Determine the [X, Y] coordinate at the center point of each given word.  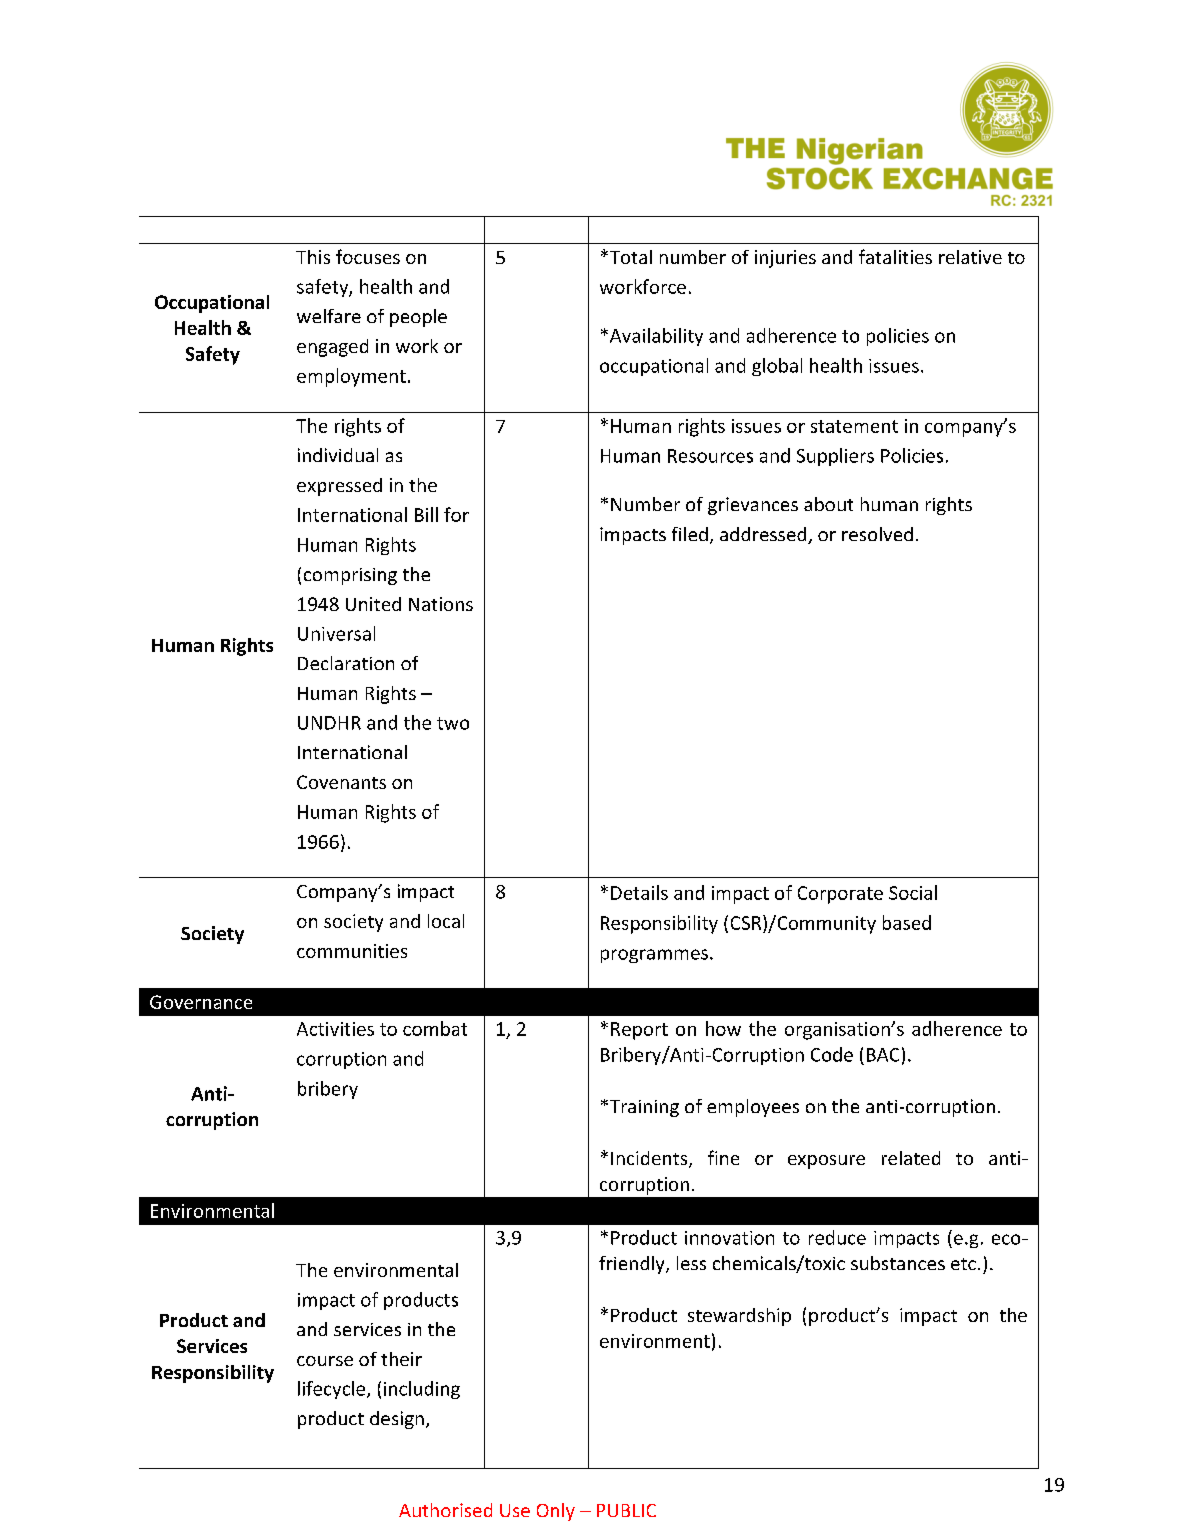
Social [913, 892]
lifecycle [331, 1390]
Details [639, 892]
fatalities [895, 256]
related [911, 1158]
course [325, 1361]
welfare [329, 316]
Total [629, 257]
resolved [877, 534]
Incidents [650, 1159]
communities [352, 951]
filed [690, 534]
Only [556, 1512]
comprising [350, 576]
